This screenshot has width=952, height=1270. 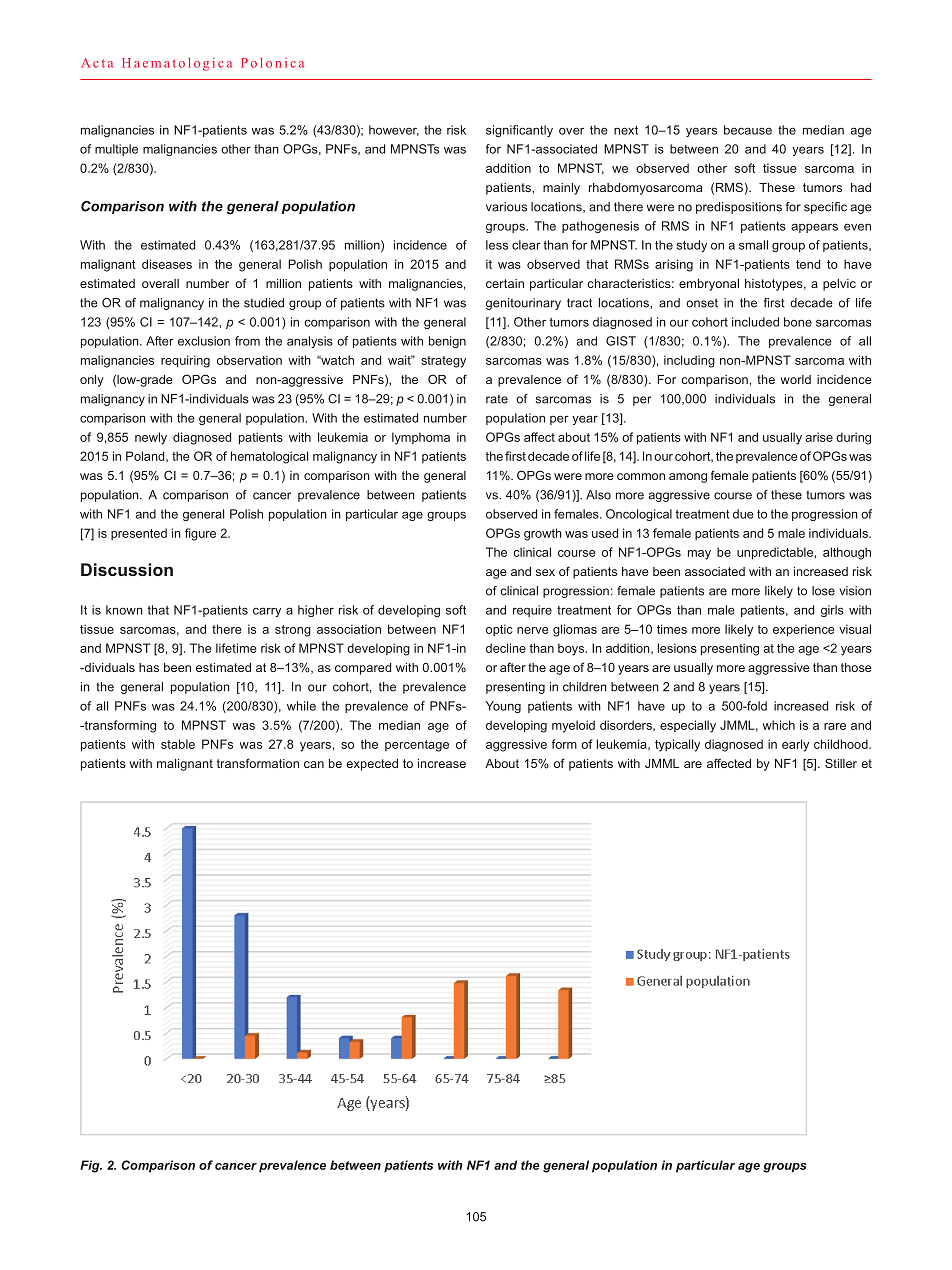 I want to click on stable, so click(x=178, y=744).
